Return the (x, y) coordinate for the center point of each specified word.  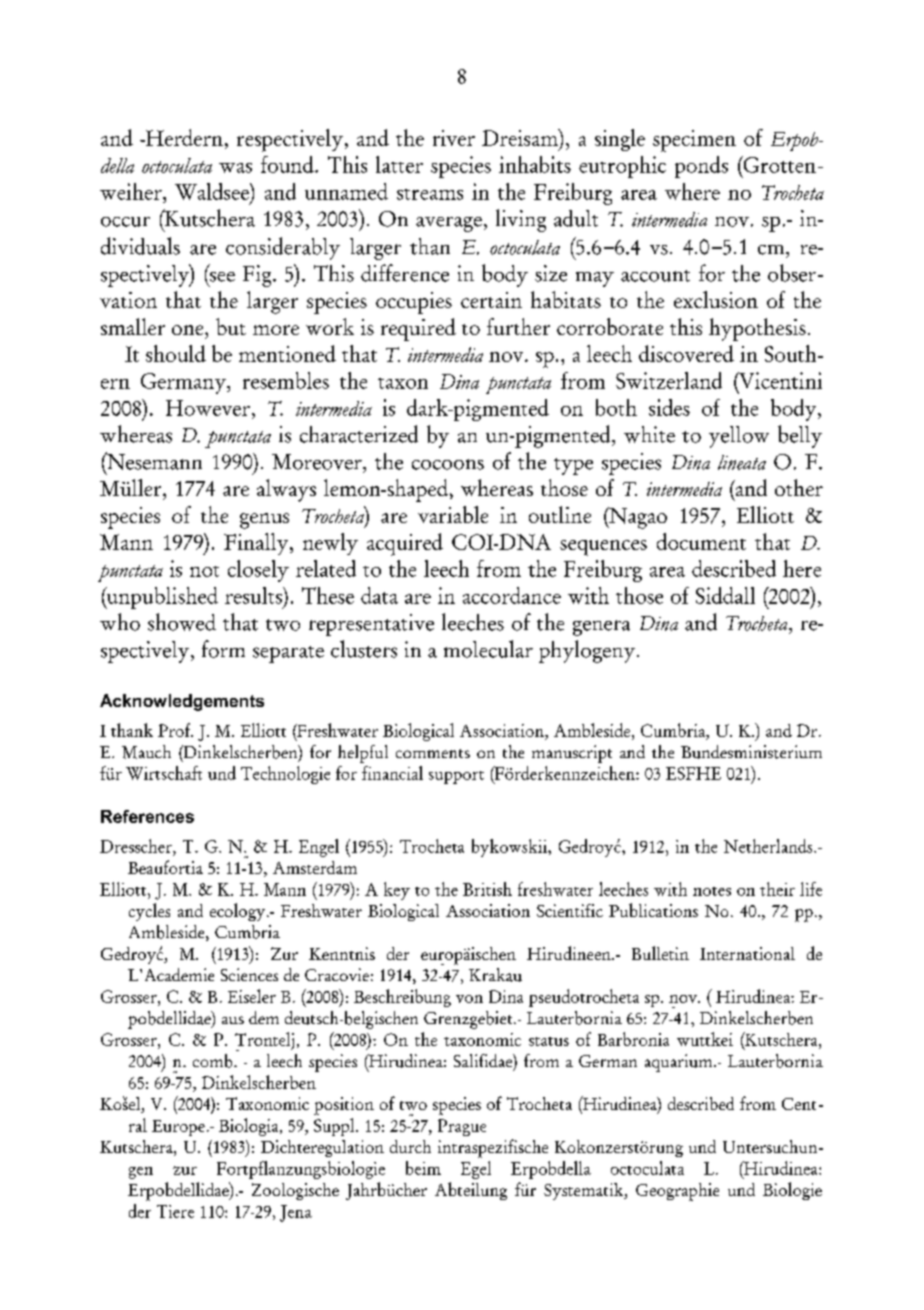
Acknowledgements (182, 702)
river (454, 138)
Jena (296, 1213)
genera (601, 628)
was (235, 168)
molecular (488, 649)
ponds (701, 167)
